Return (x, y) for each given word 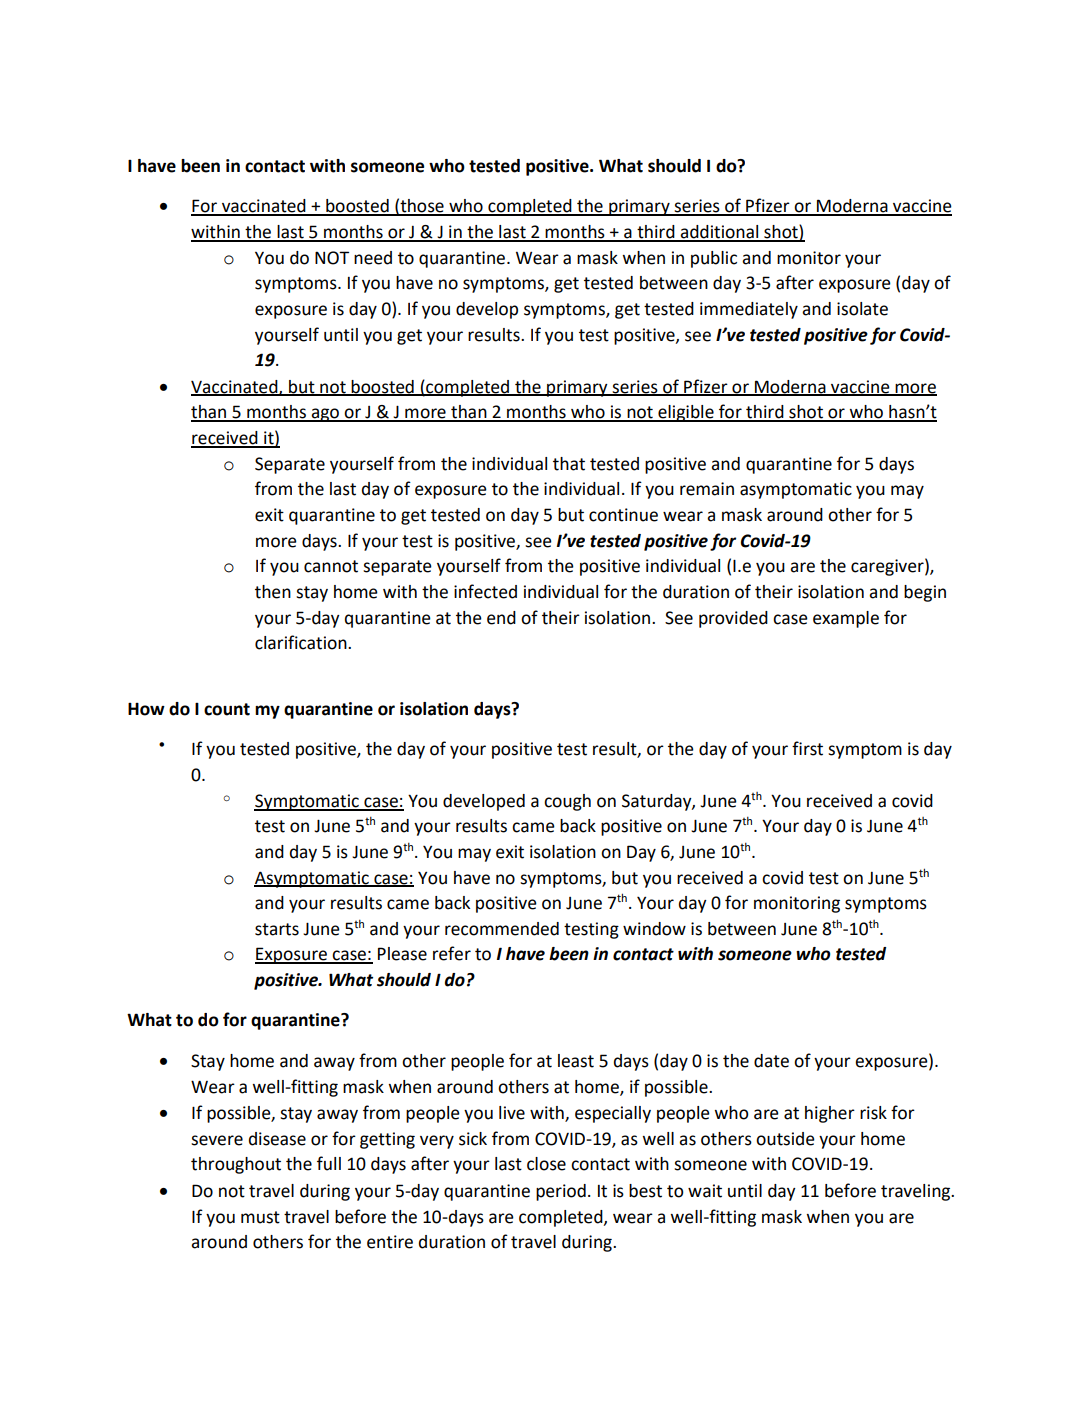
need (373, 258)
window (654, 929)
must (260, 1217)
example (846, 619)
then (273, 592)
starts (277, 929)
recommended (502, 929)
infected (485, 591)
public (714, 259)
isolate (862, 309)
